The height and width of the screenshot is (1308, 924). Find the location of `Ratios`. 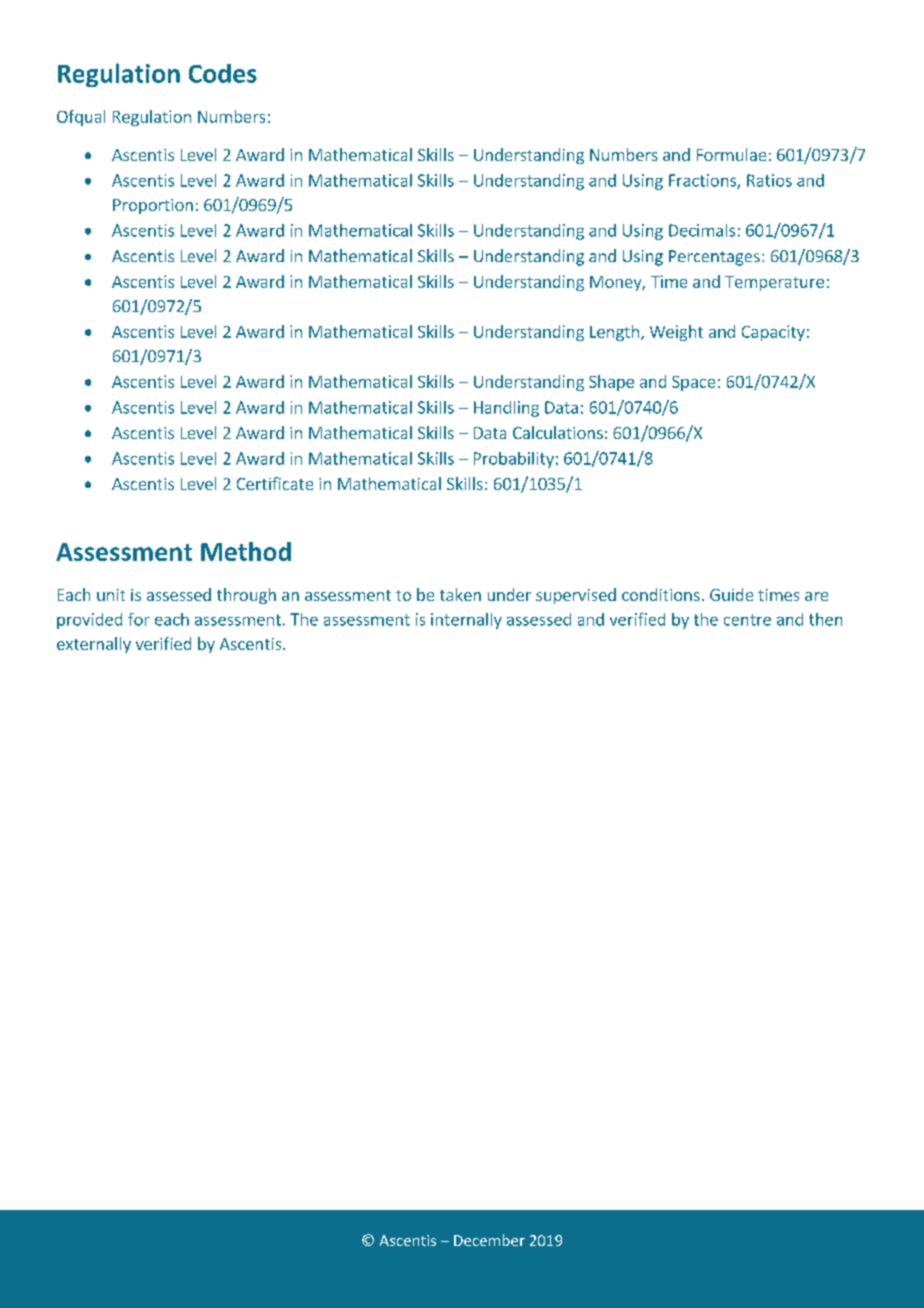

Ratios is located at coordinates (769, 180).
